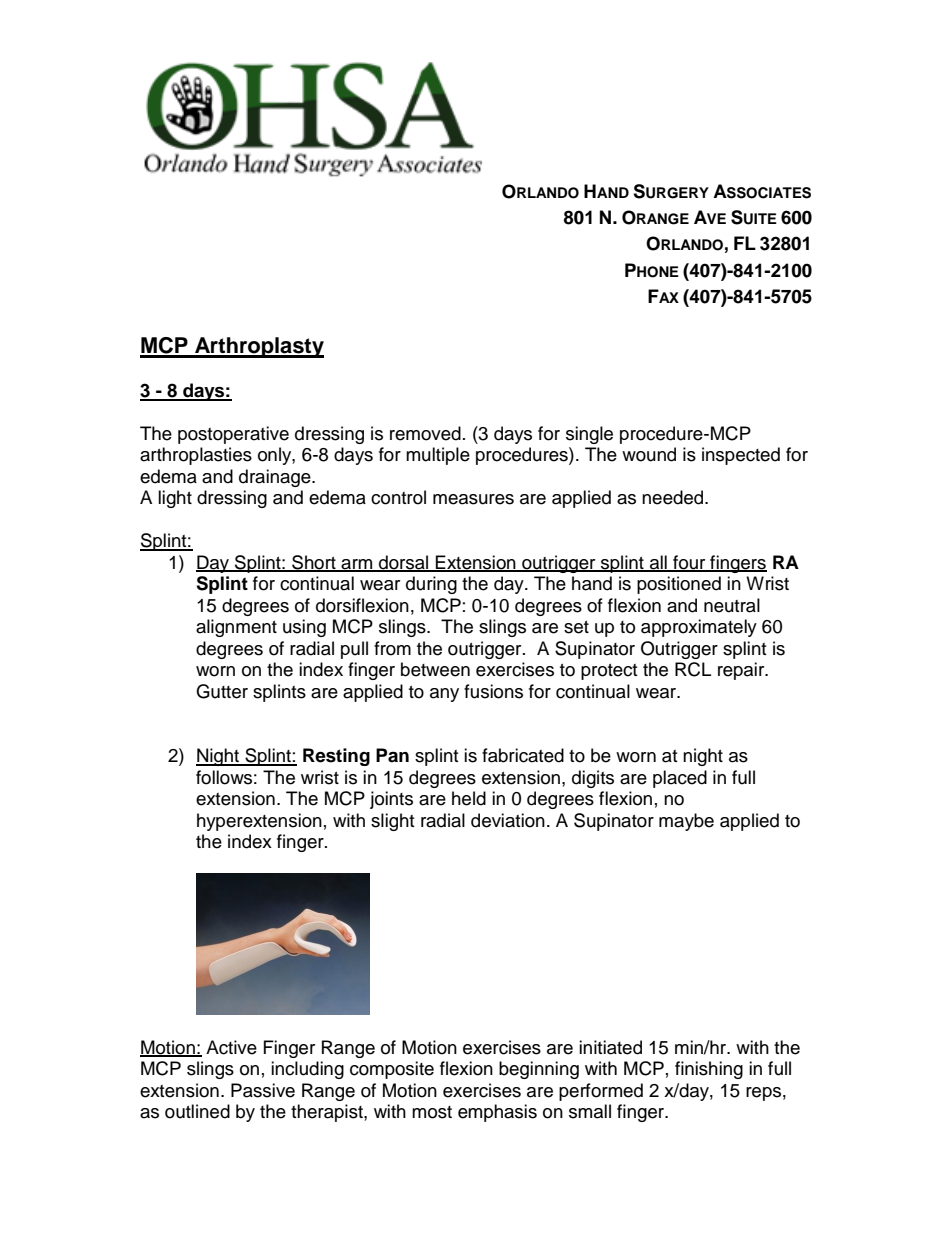 Image resolution: width=952 pixels, height=1233 pixels. Describe the element at coordinates (391, 800) in the document. I see `joints` at that location.
